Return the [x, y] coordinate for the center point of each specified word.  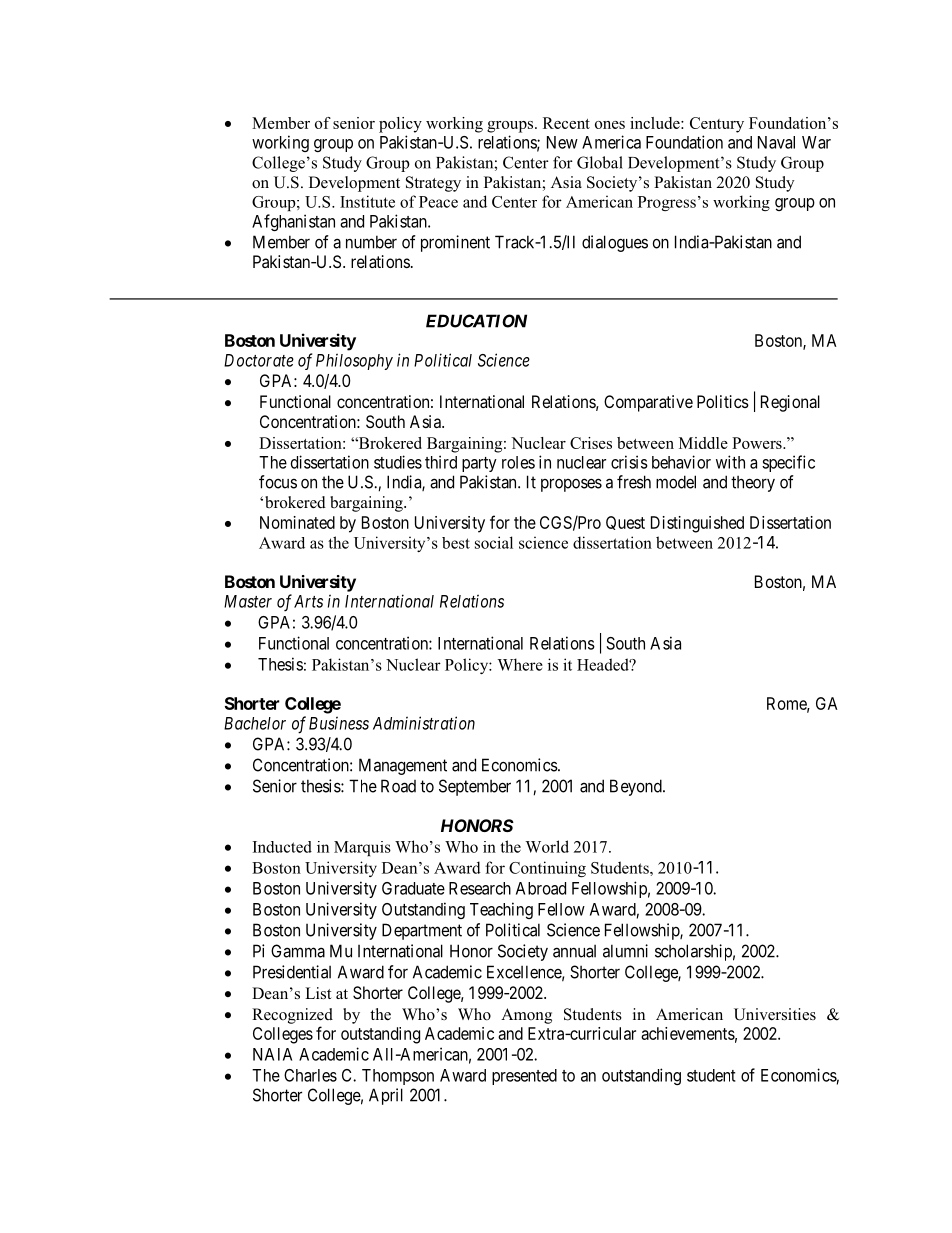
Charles [310, 1075]
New [562, 142]
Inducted [282, 847]
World [547, 846]
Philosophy [354, 361]
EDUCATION [476, 321]
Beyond [637, 787]
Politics [723, 401]
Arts [308, 601]
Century [717, 125]
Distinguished [697, 524]
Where [520, 664]
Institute [367, 201]
